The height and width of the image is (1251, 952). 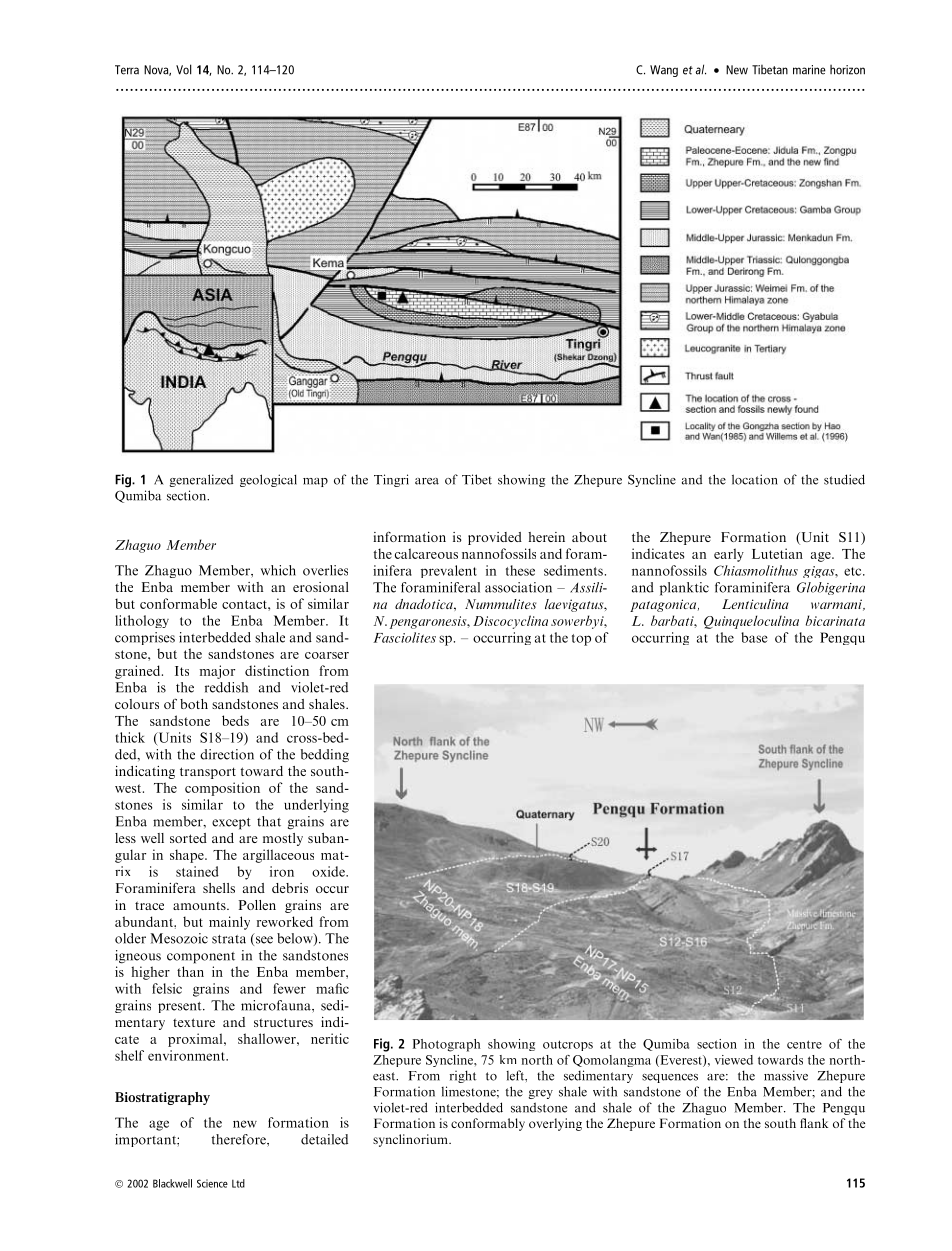 I want to click on marine, so click(x=809, y=70).
